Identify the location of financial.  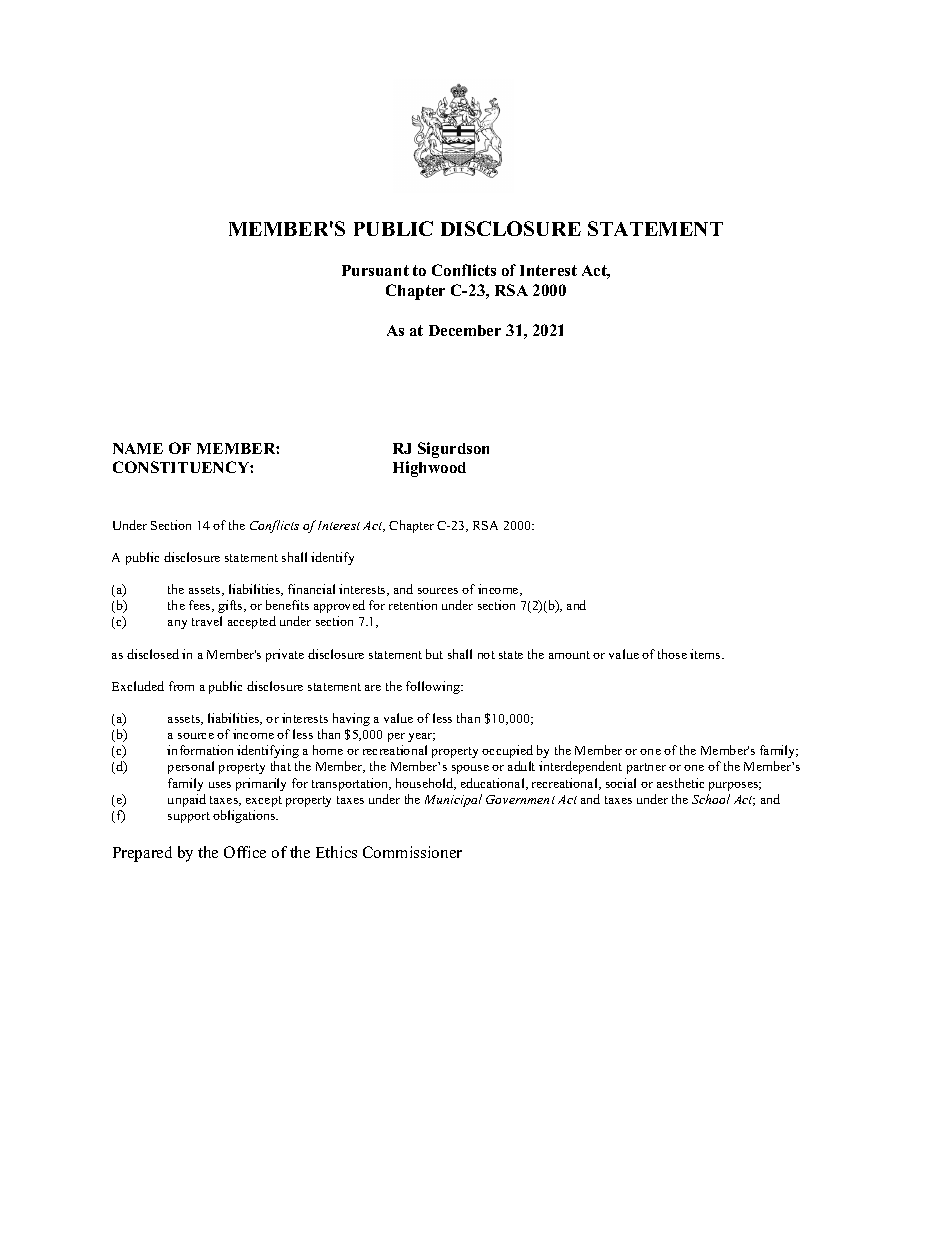
(311, 589).
